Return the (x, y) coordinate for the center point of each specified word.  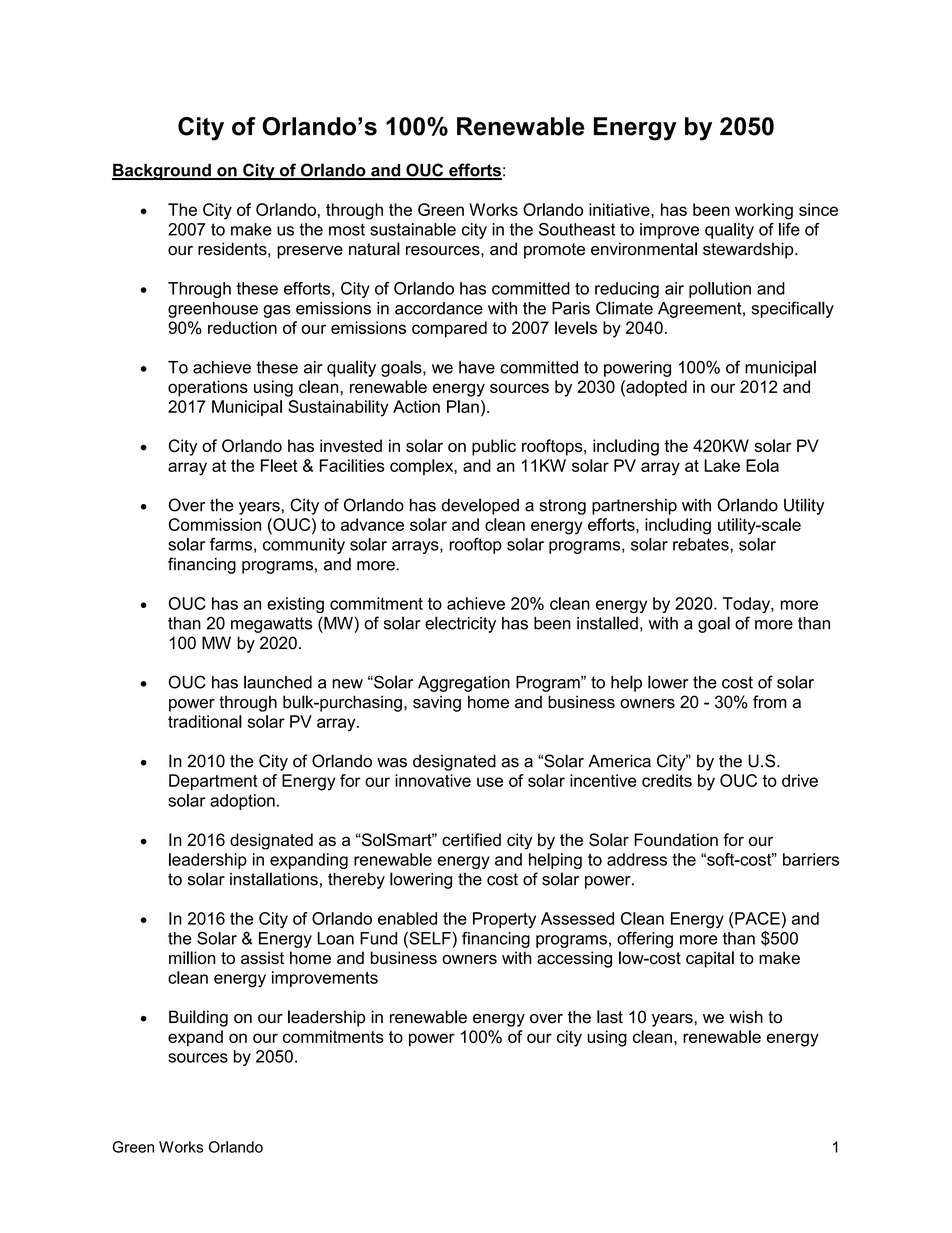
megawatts (271, 625)
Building (198, 1018)
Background (162, 172)
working (764, 211)
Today (747, 605)
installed (607, 623)
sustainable (413, 229)
